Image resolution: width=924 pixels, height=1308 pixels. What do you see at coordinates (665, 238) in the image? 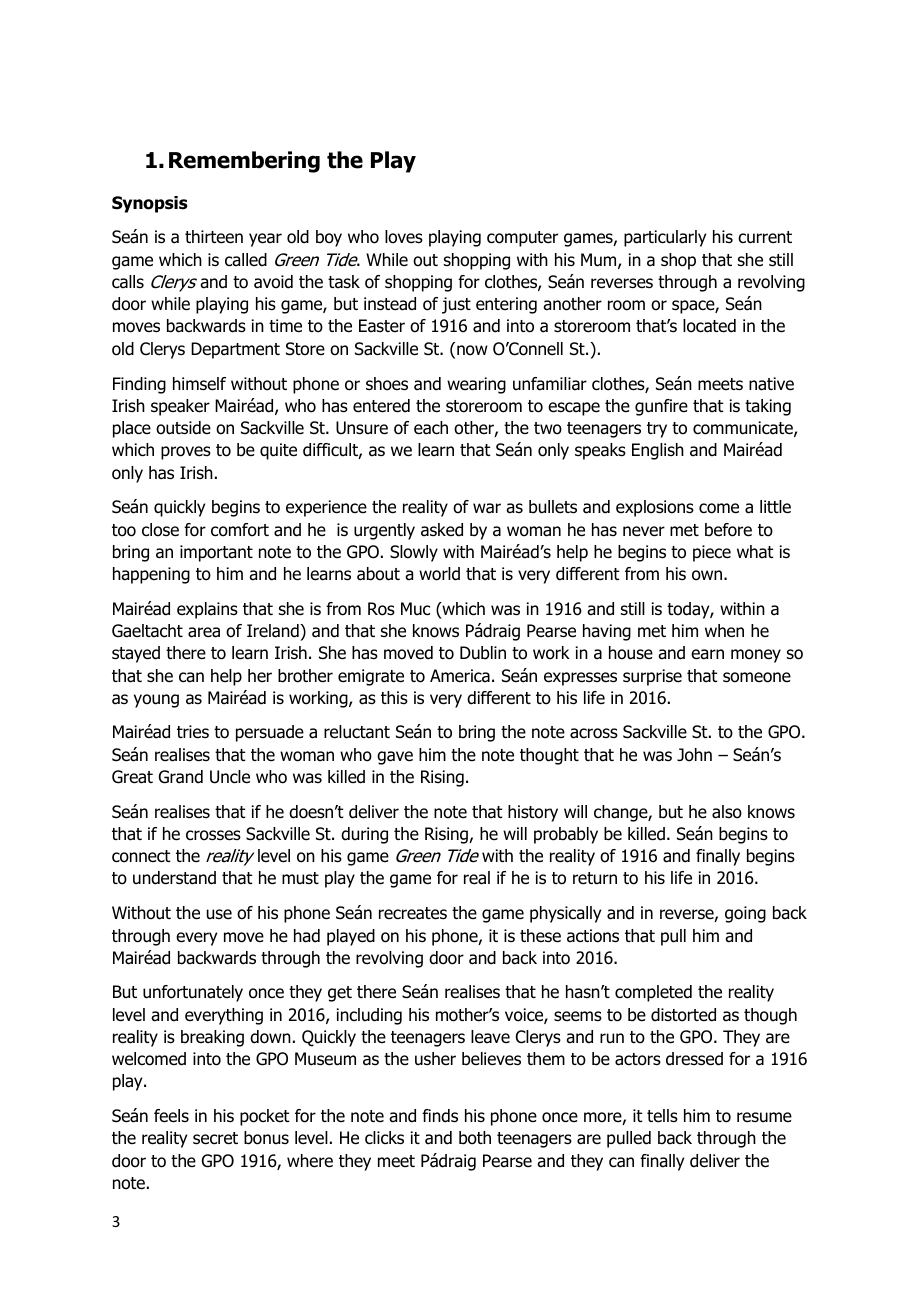
I see `particularly` at bounding box center [665, 238].
